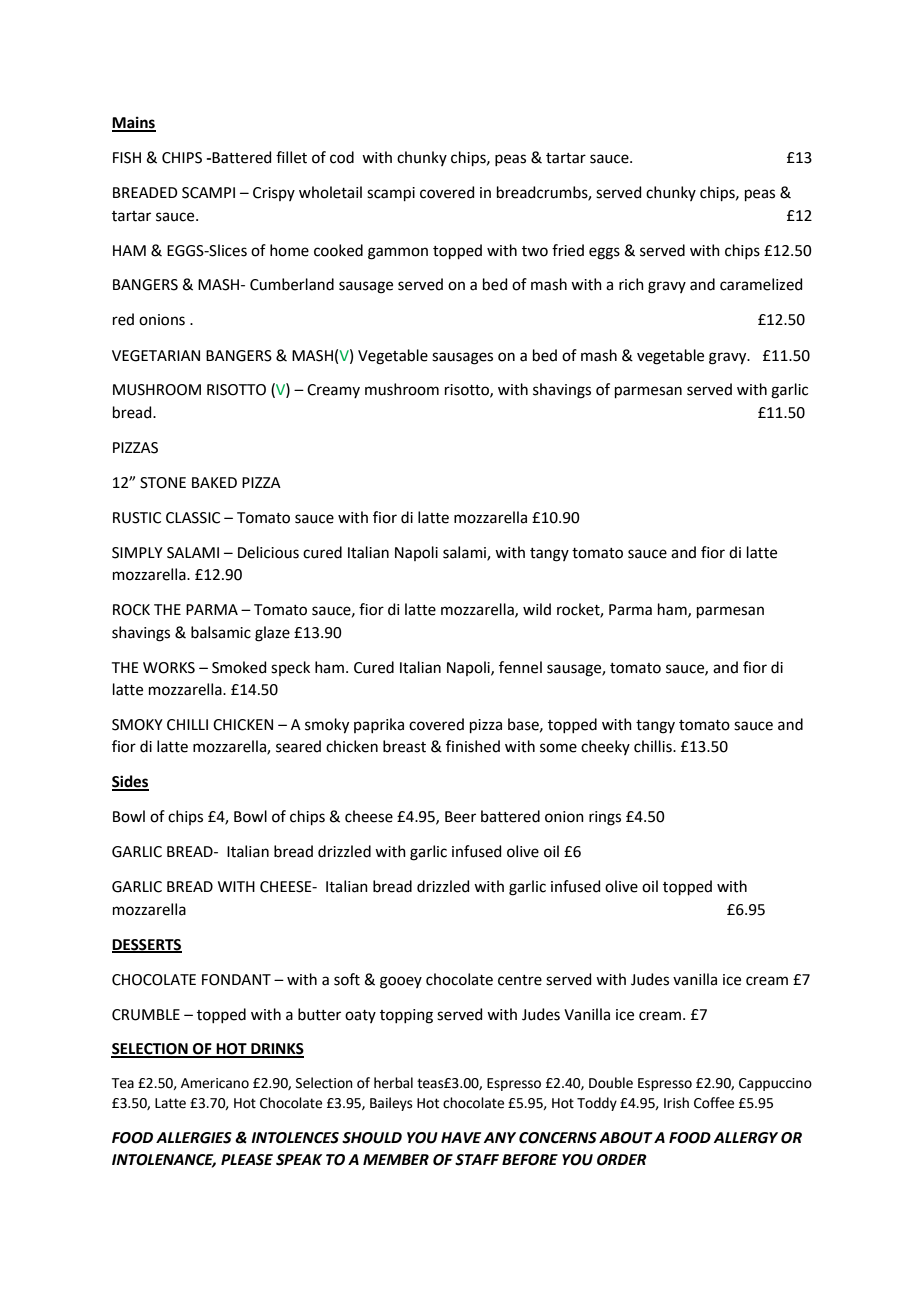 The image size is (924, 1308). What do you see at coordinates (342, 157) in the screenshot?
I see `cod` at bounding box center [342, 157].
